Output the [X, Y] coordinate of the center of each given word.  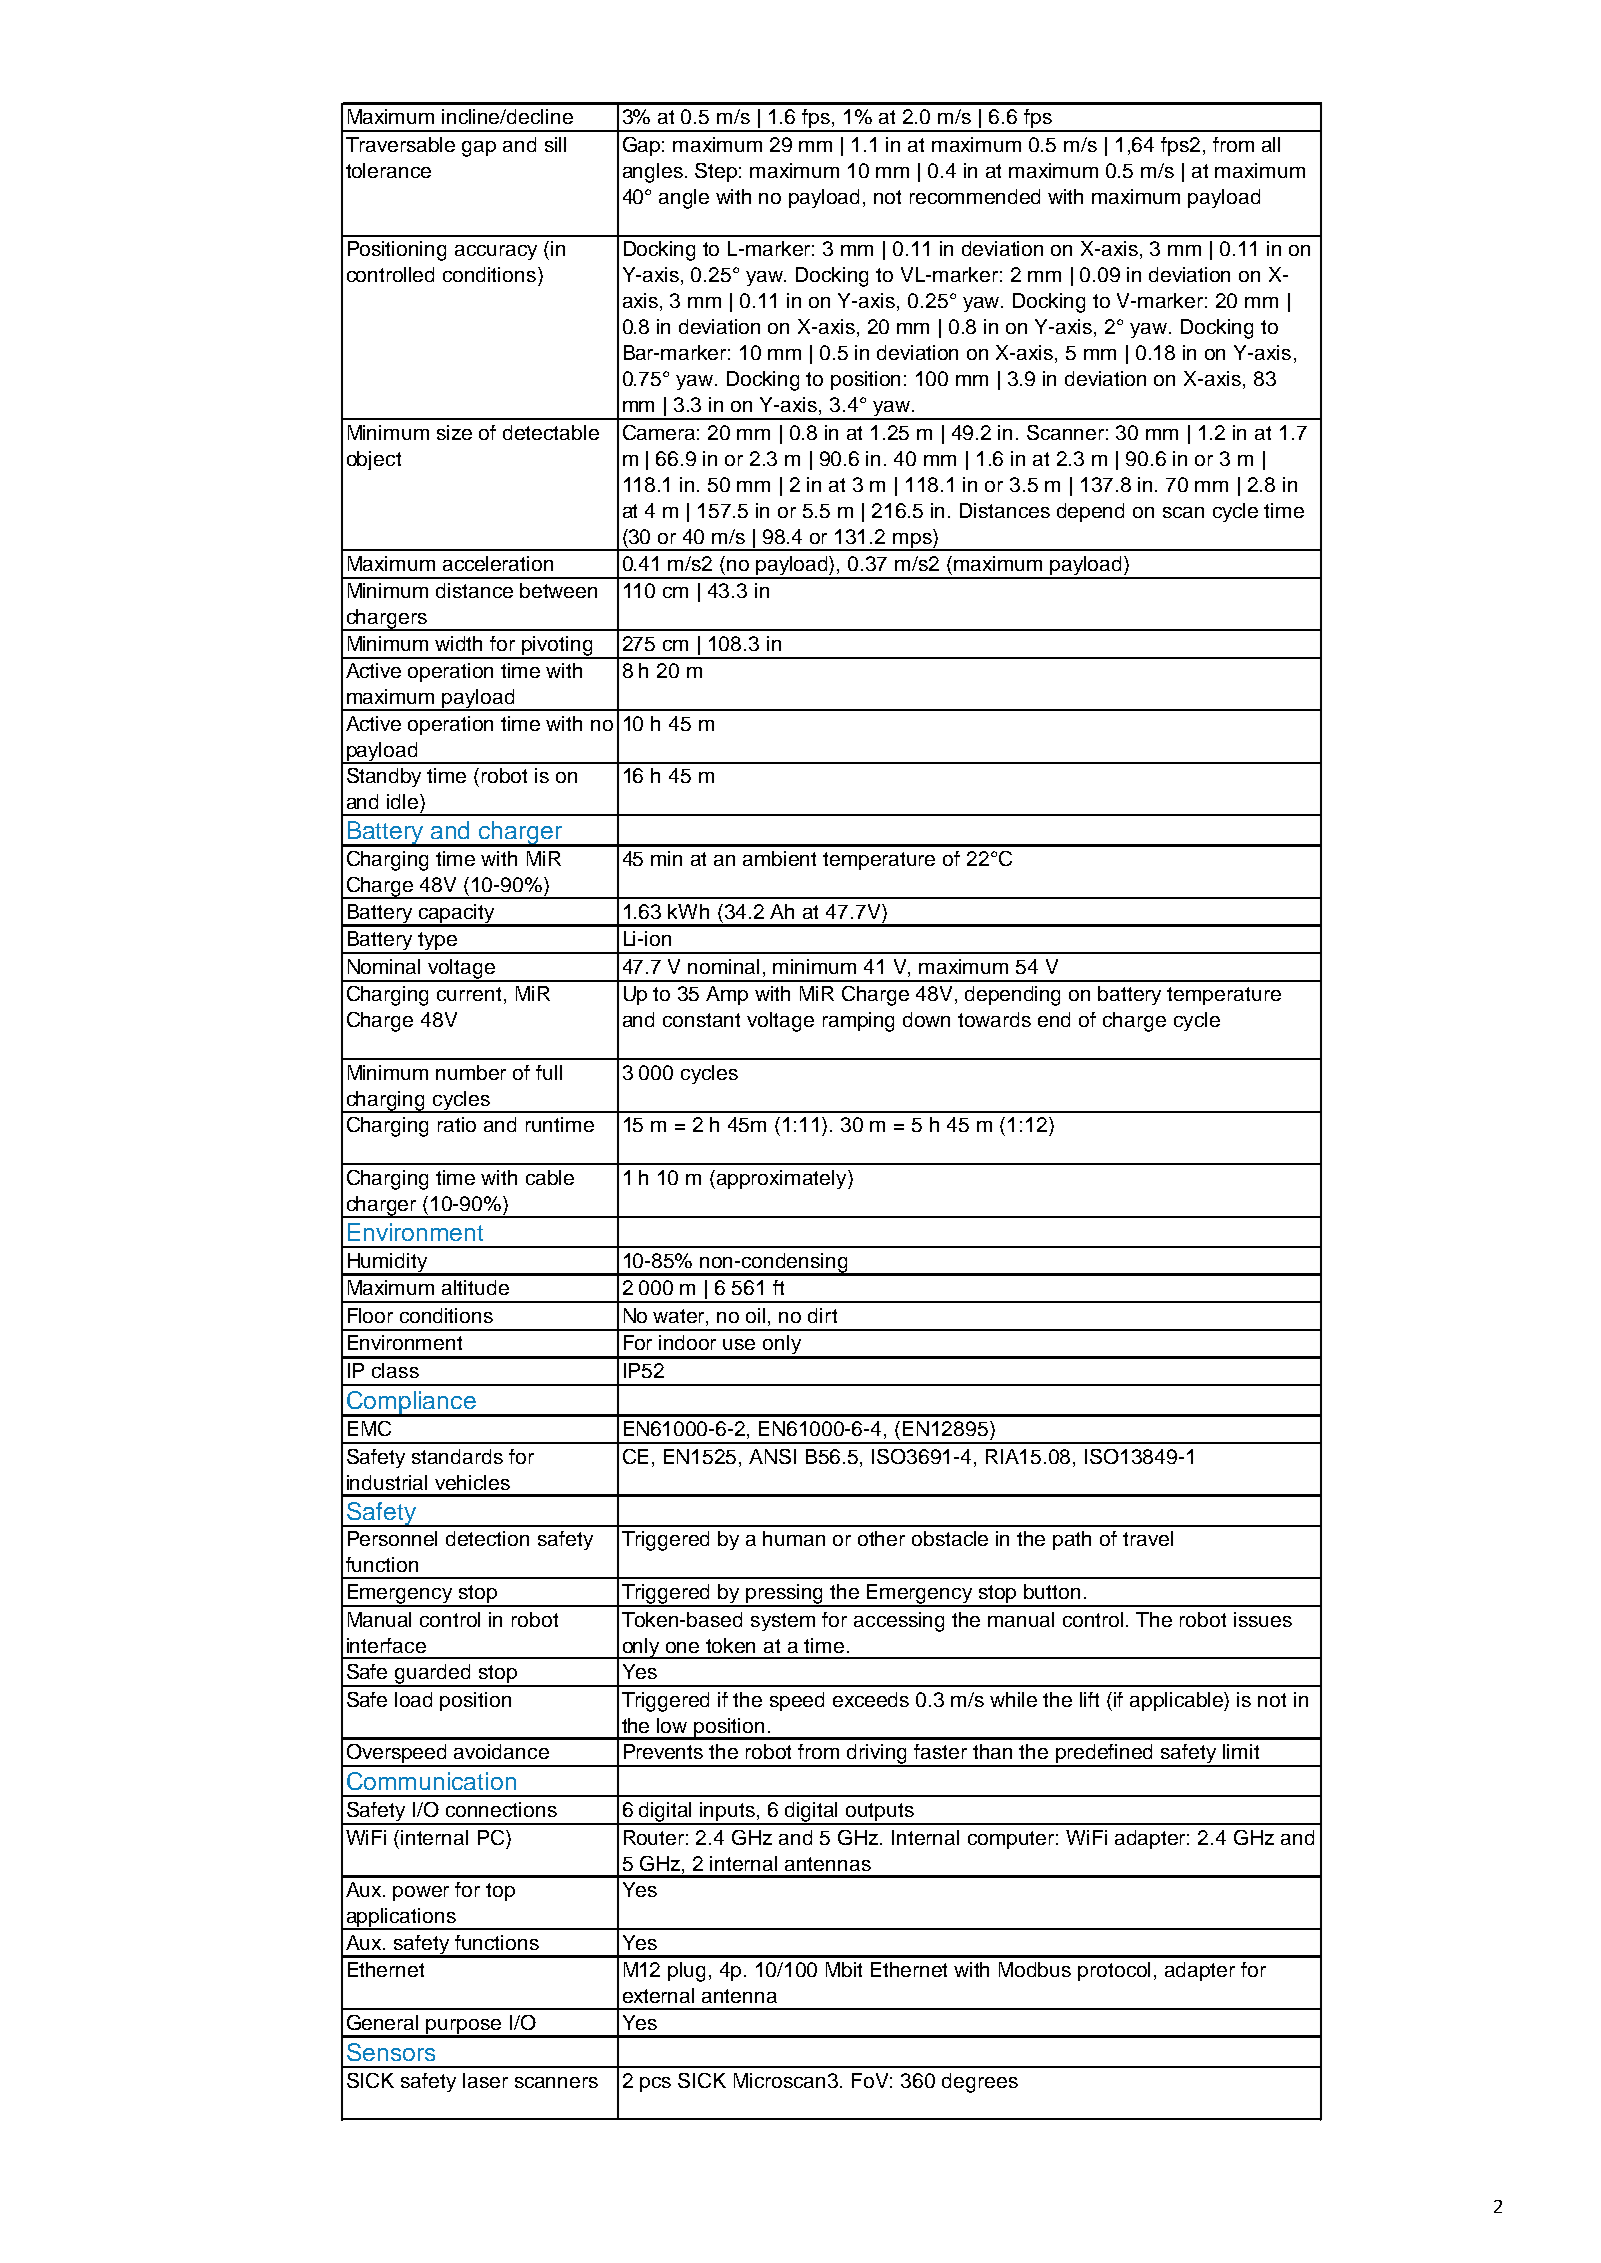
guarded [433, 1675]
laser [485, 2080]
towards [994, 1019]
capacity [456, 915]
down [926, 1019]
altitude [475, 1287]
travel [1148, 1538]
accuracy [496, 252]
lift [1089, 1699]
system [783, 1622]
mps [913, 542]
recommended [975, 196]
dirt [822, 1315]
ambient [779, 858]
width [458, 643]
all [1271, 144]
